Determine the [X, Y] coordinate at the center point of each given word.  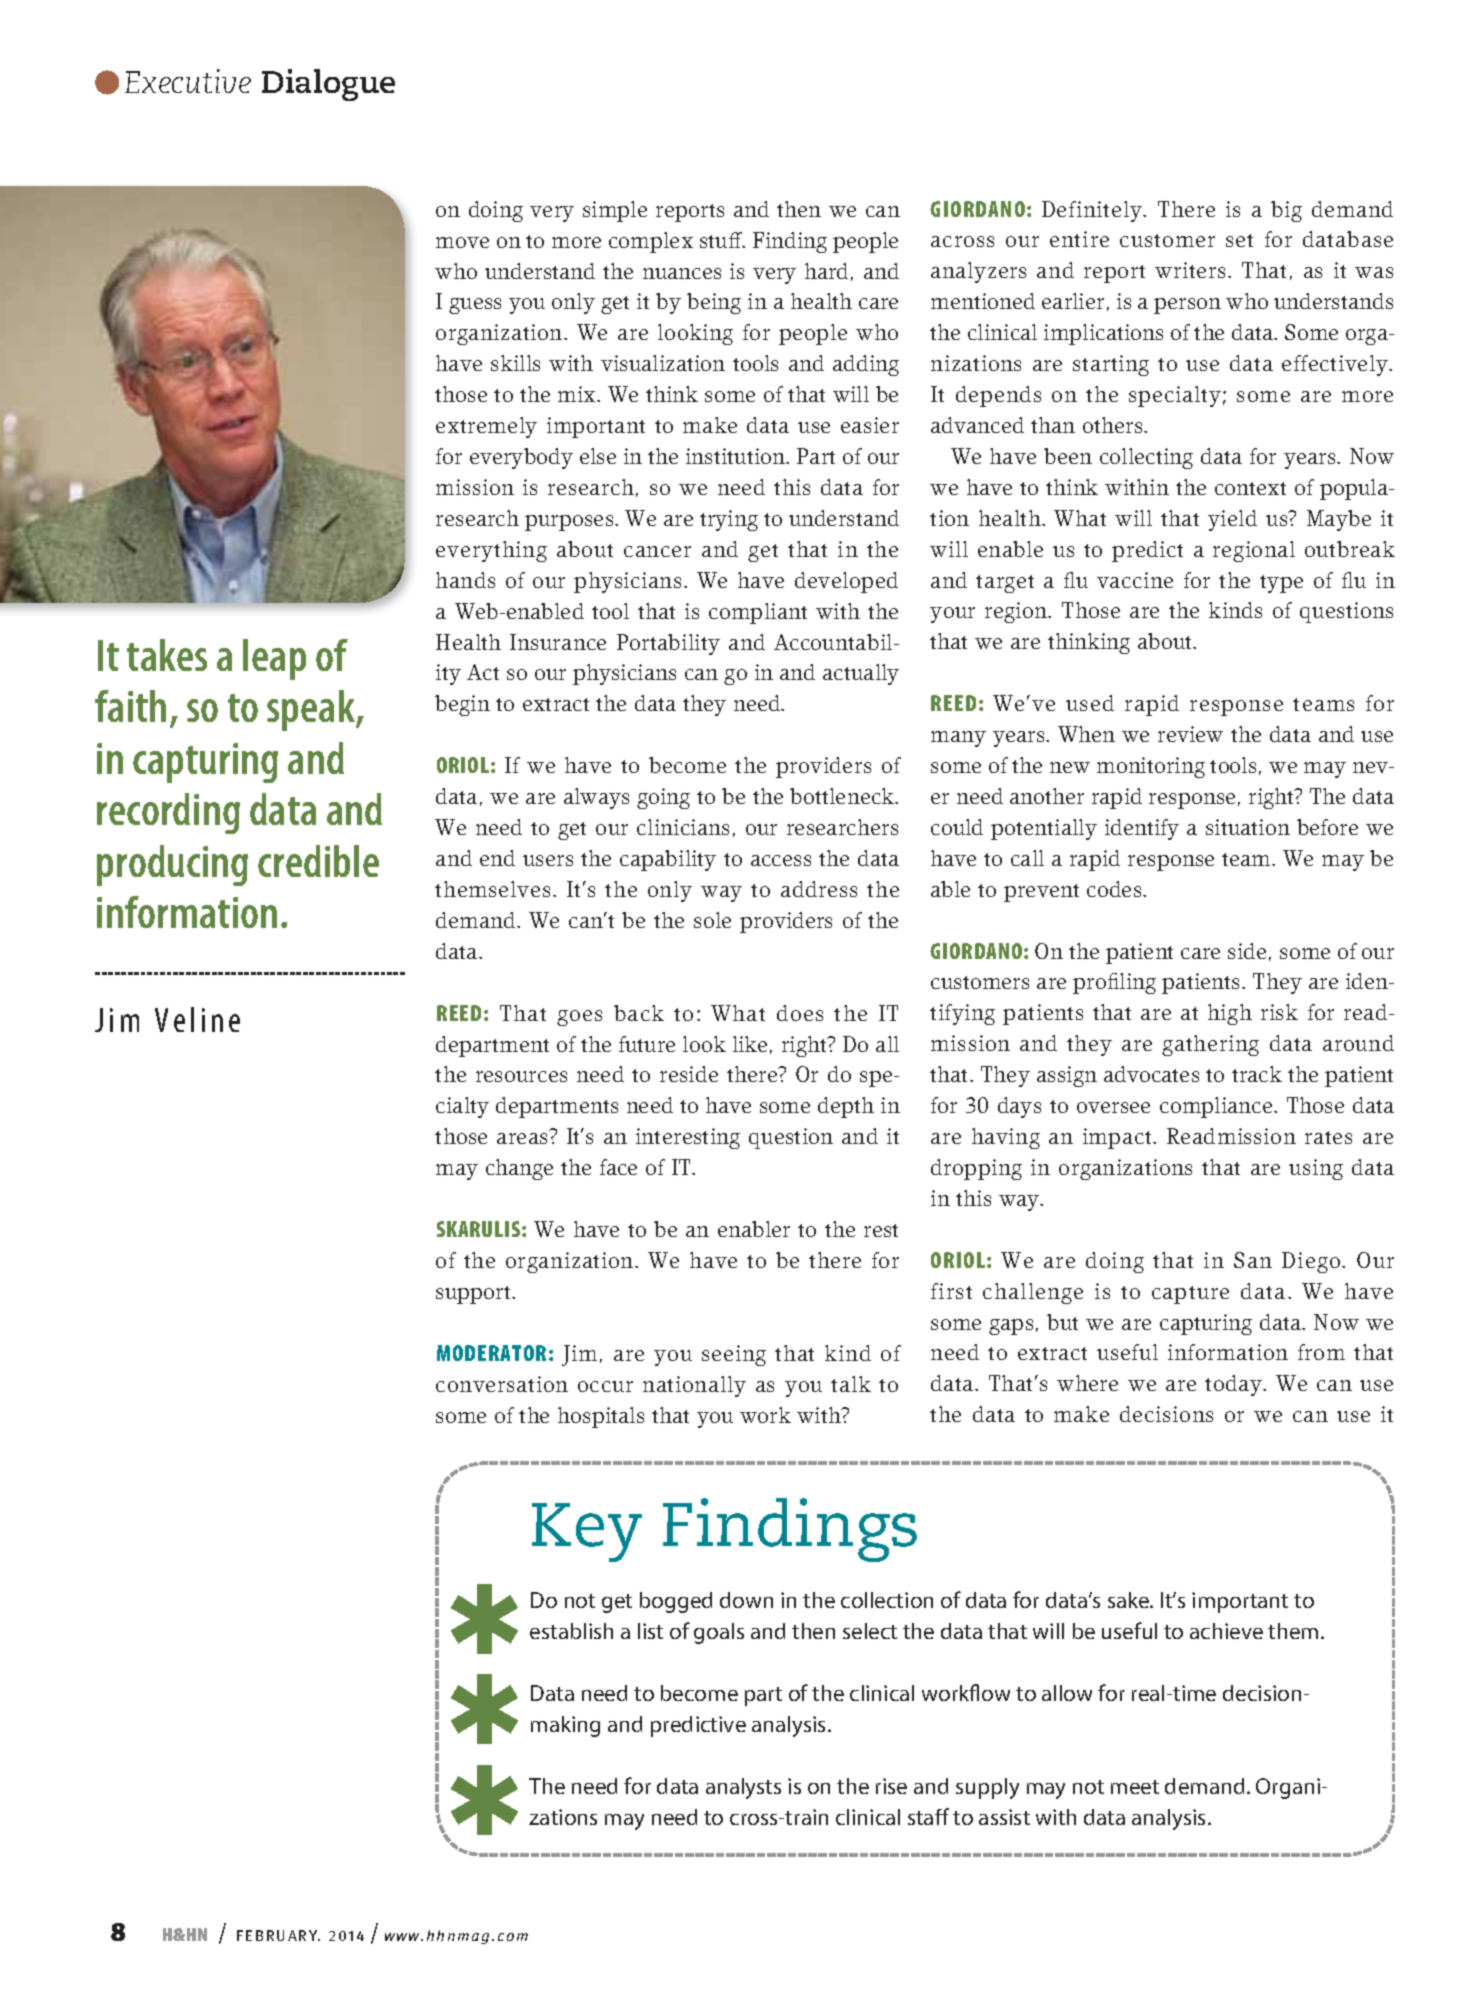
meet [1135, 1787]
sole [712, 920]
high [1230, 1014]
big [1286, 211]
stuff [722, 240]
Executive [188, 81]
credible [318, 861]
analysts [743, 1788]
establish [571, 1631]
